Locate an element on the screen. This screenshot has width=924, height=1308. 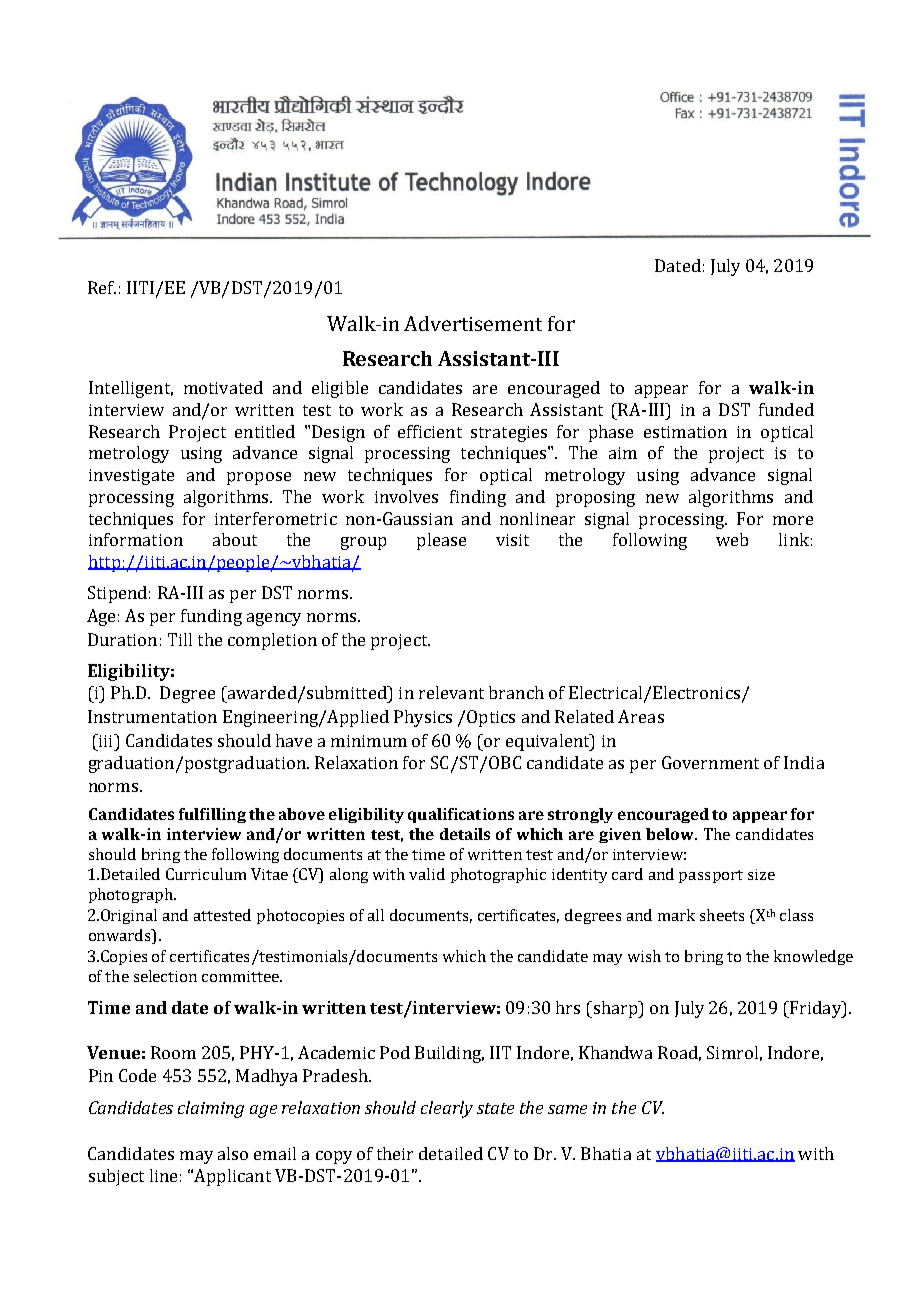
Ref is located at coordinates (102, 287).
